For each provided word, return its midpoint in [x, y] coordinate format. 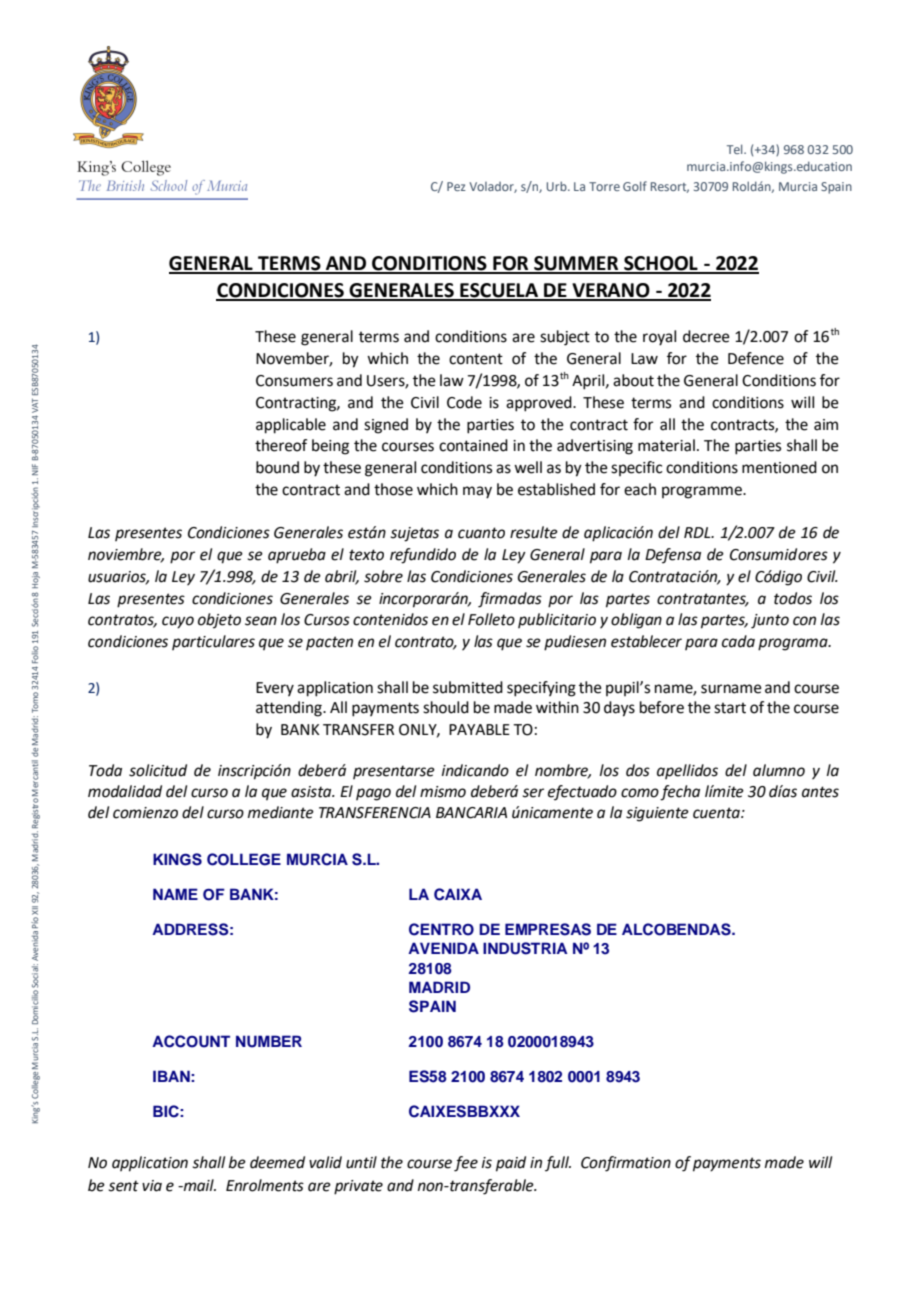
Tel [736, 149]
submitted [468, 687]
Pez [456, 186]
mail [198, 1185]
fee [466, 1164]
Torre [604, 186]
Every [275, 689]
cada [738, 641]
